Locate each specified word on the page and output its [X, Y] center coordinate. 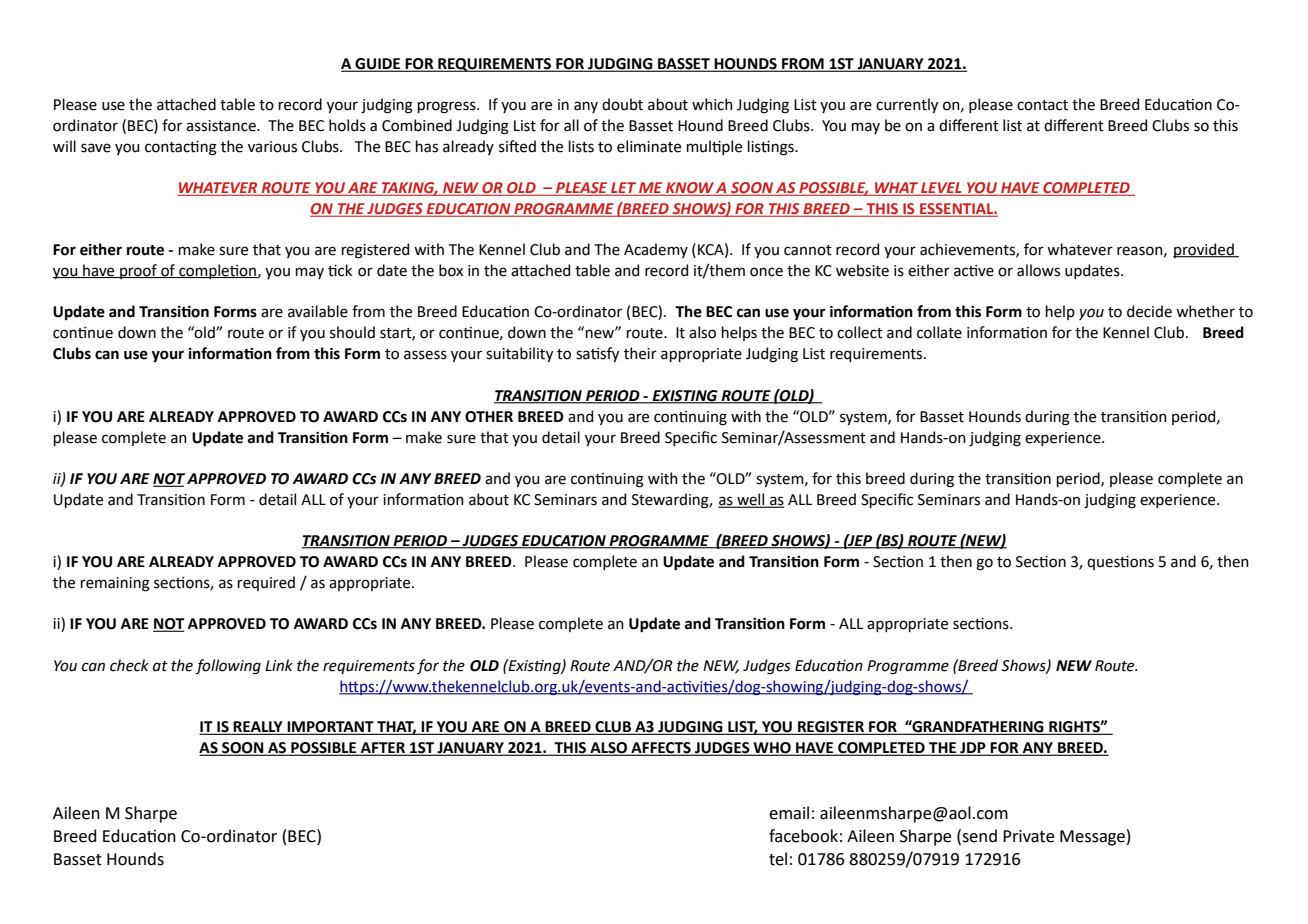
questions [1120, 563]
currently [907, 105]
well [751, 500]
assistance [222, 126]
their [640, 353]
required [266, 583]
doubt [622, 104]
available [318, 311]
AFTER [382, 749]
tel [778, 859]
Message [1092, 838]
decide [1149, 311]
